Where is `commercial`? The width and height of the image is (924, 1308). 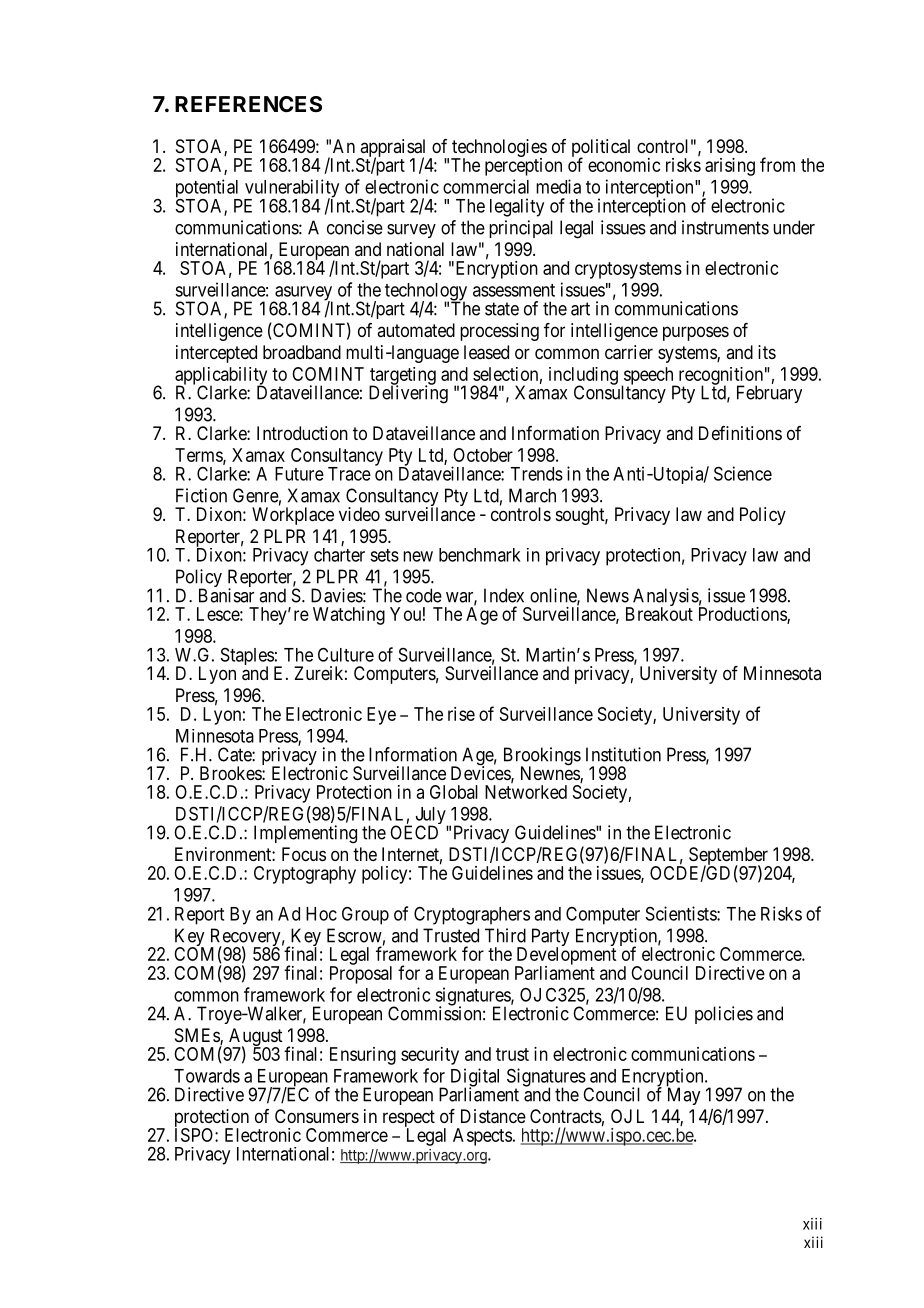 commercial is located at coordinates (486, 186).
